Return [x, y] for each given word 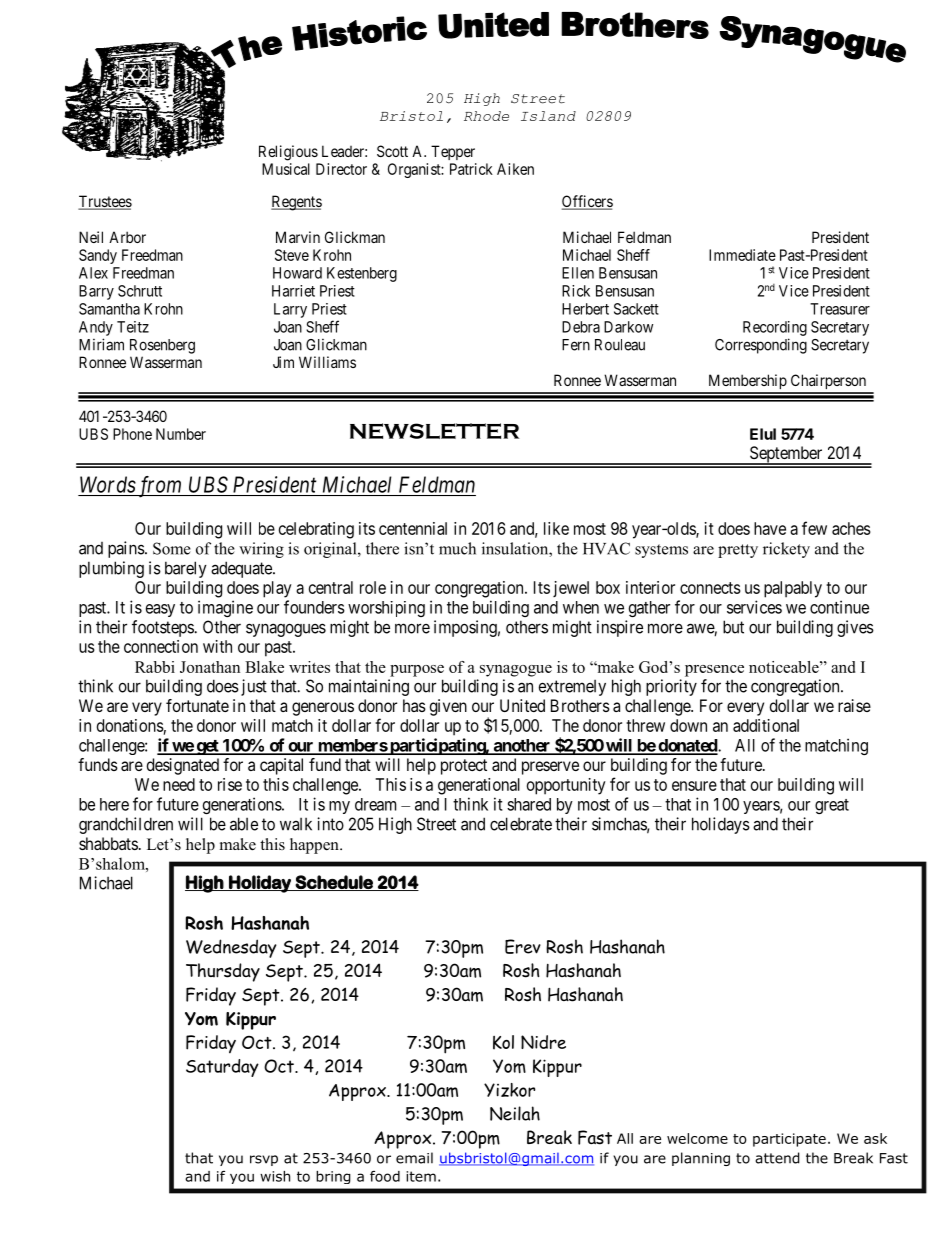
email [414, 1158]
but [733, 627]
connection [161, 646]
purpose [417, 671]
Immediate [742, 255]
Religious [288, 153]
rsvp [264, 1160]
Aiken [515, 169]
